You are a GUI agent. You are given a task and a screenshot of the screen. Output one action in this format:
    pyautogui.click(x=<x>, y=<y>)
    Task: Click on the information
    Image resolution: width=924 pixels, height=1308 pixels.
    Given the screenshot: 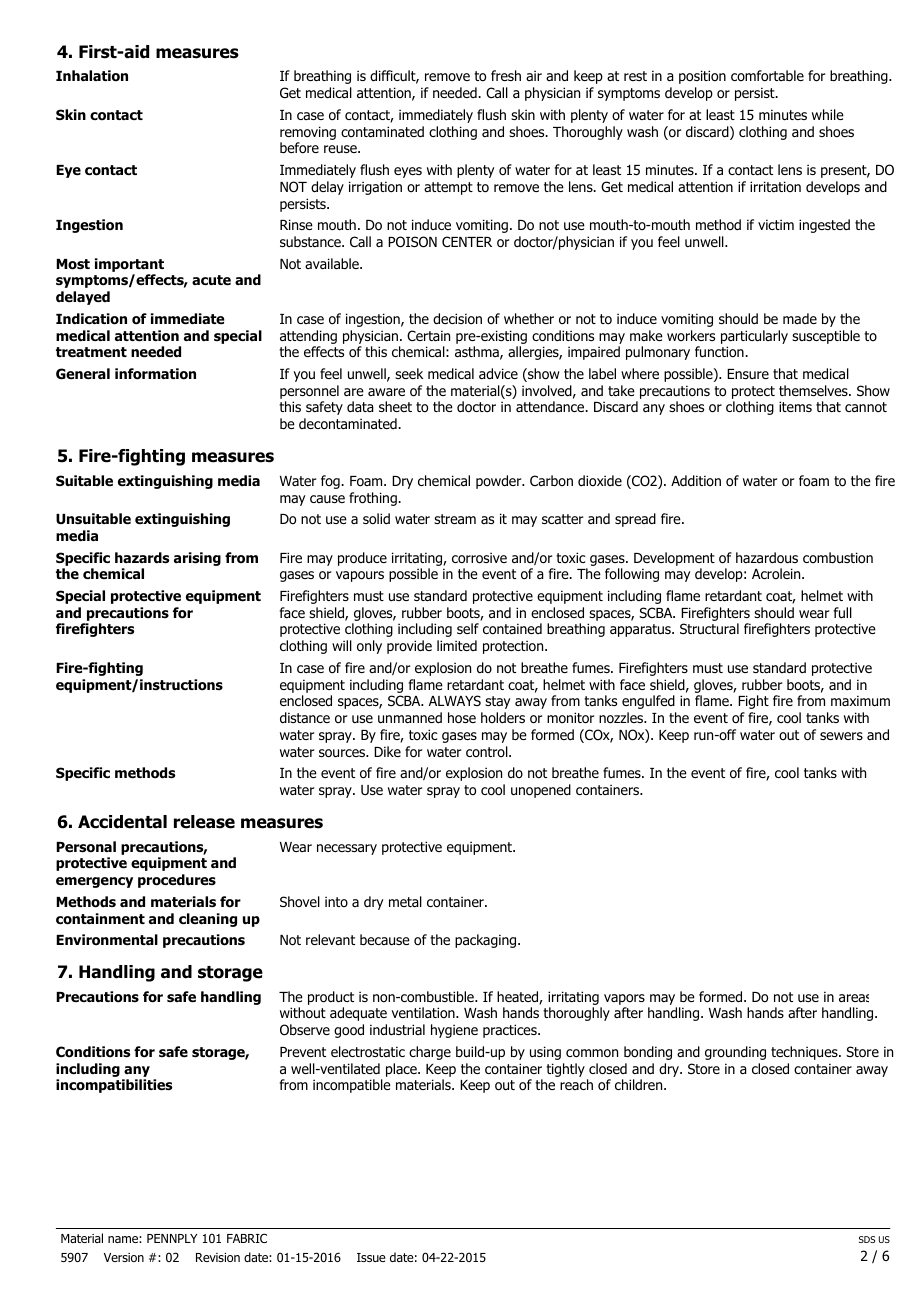 What is the action you would take?
    pyautogui.click(x=155, y=374)
